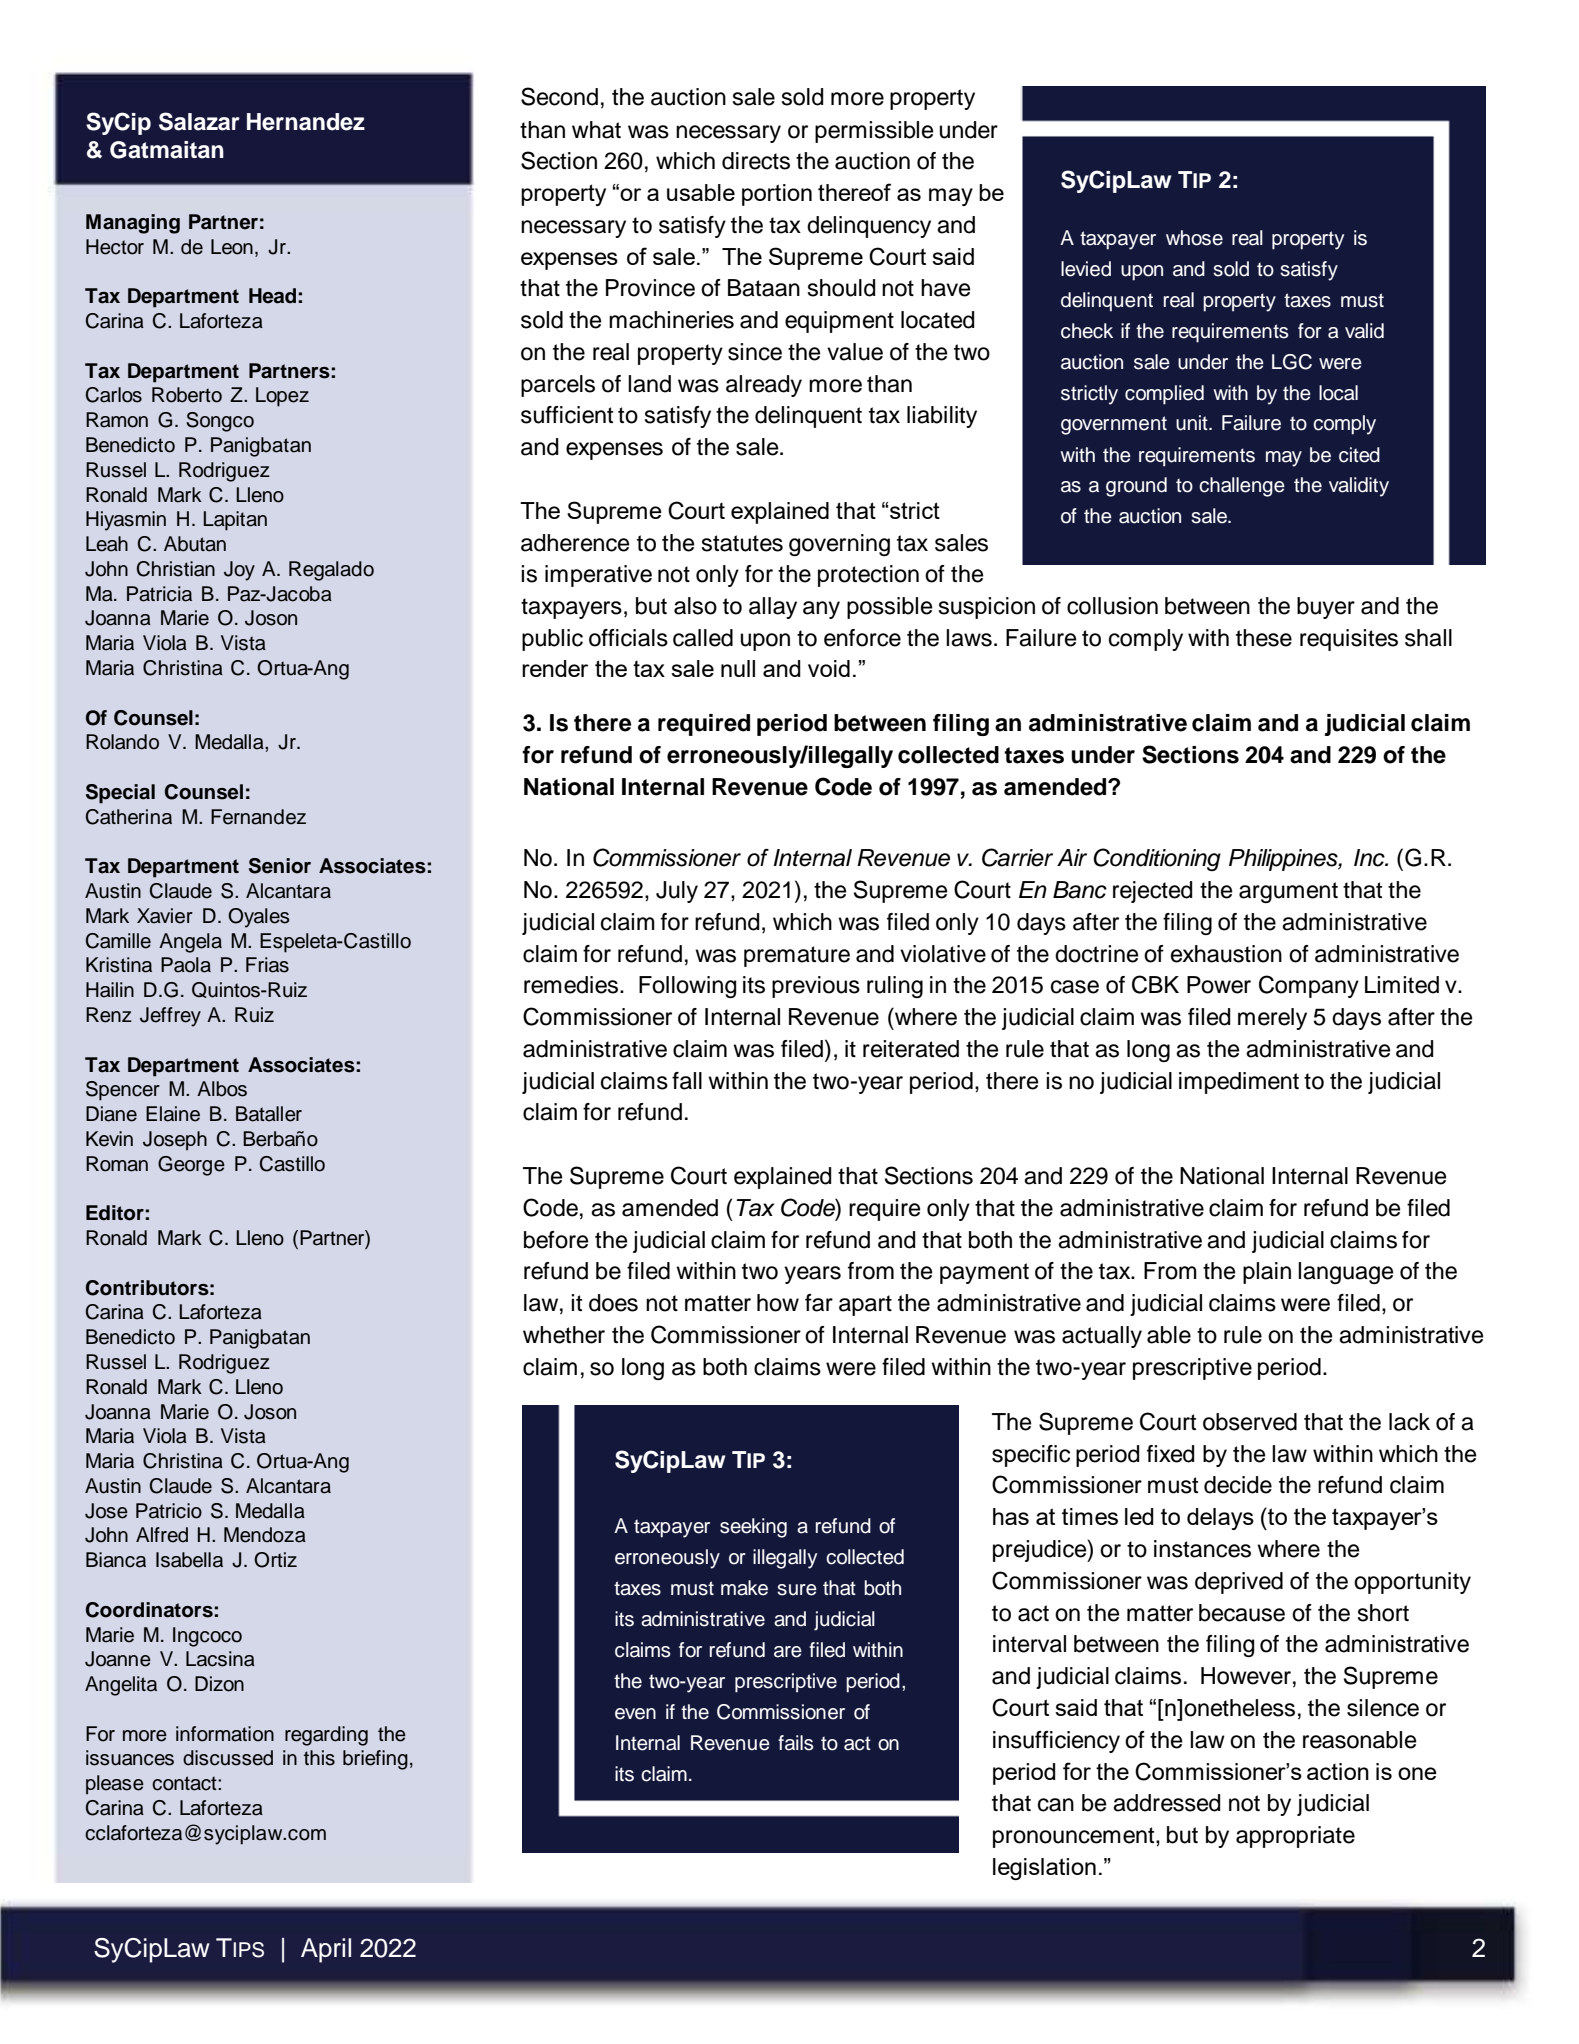 The image size is (1579, 2044). Describe the element at coordinates (170, 1017) in the image. I see `Jeffrey` at that location.
